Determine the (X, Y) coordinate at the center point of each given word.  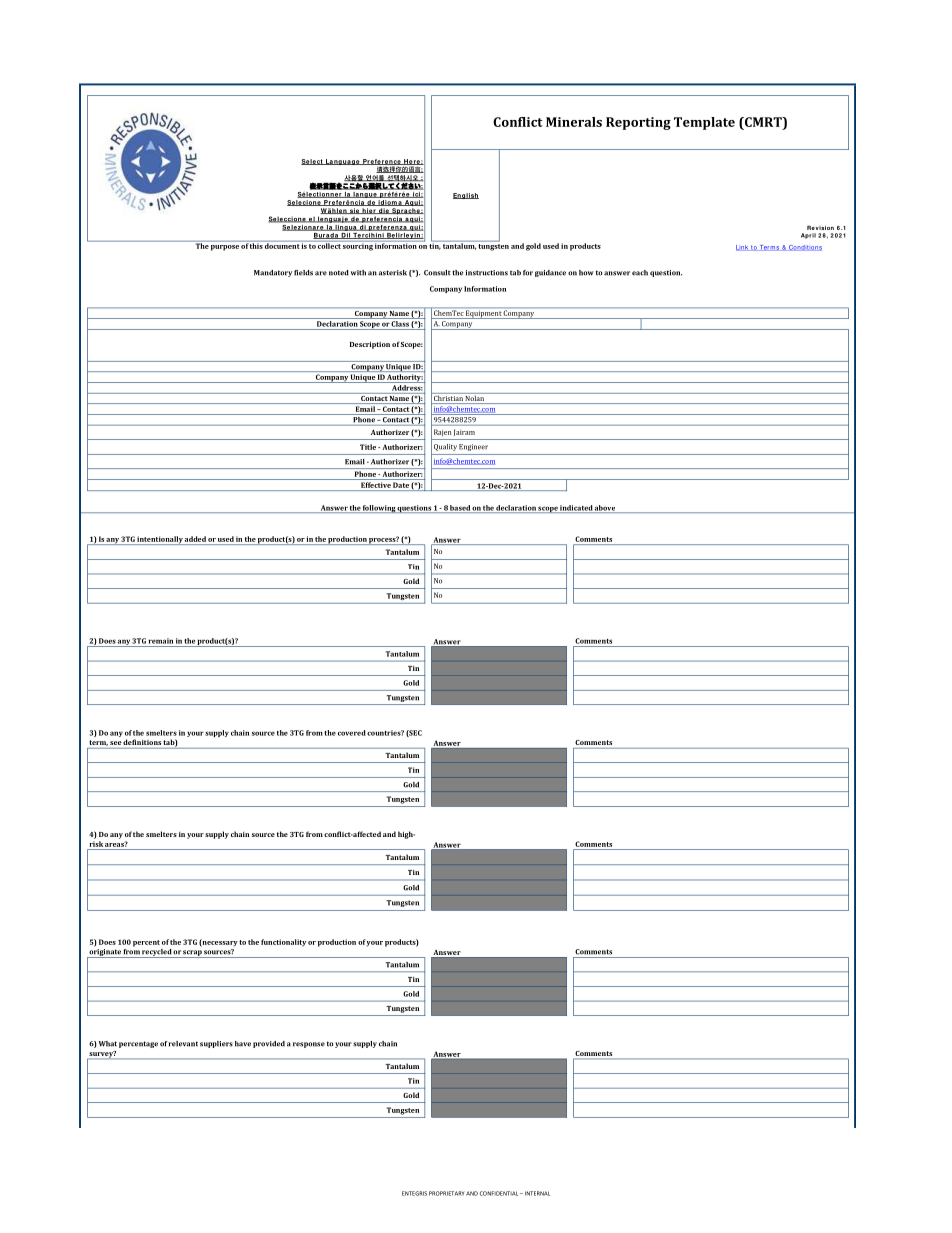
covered (352, 733)
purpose (225, 248)
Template (704, 123)
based (460, 509)
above (605, 509)
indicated (576, 509)
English (466, 196)
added (195, 539)
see (116, 743)
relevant (183, 1044)
